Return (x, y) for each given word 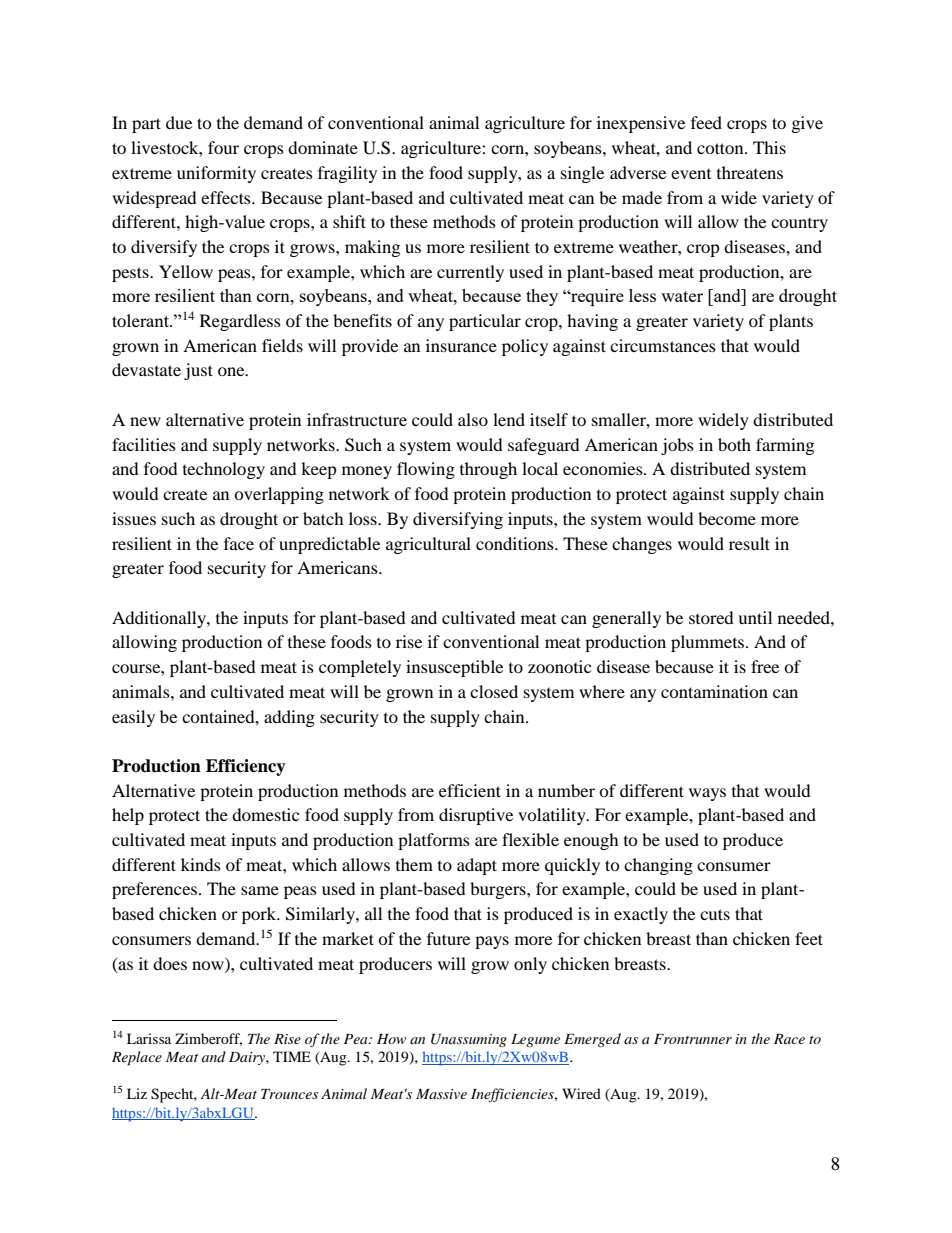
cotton (721, 148)
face (239, 543)
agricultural (428, 545)
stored (711, 617)
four (223, 147)
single (582, 174)
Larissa (149, 1038)
